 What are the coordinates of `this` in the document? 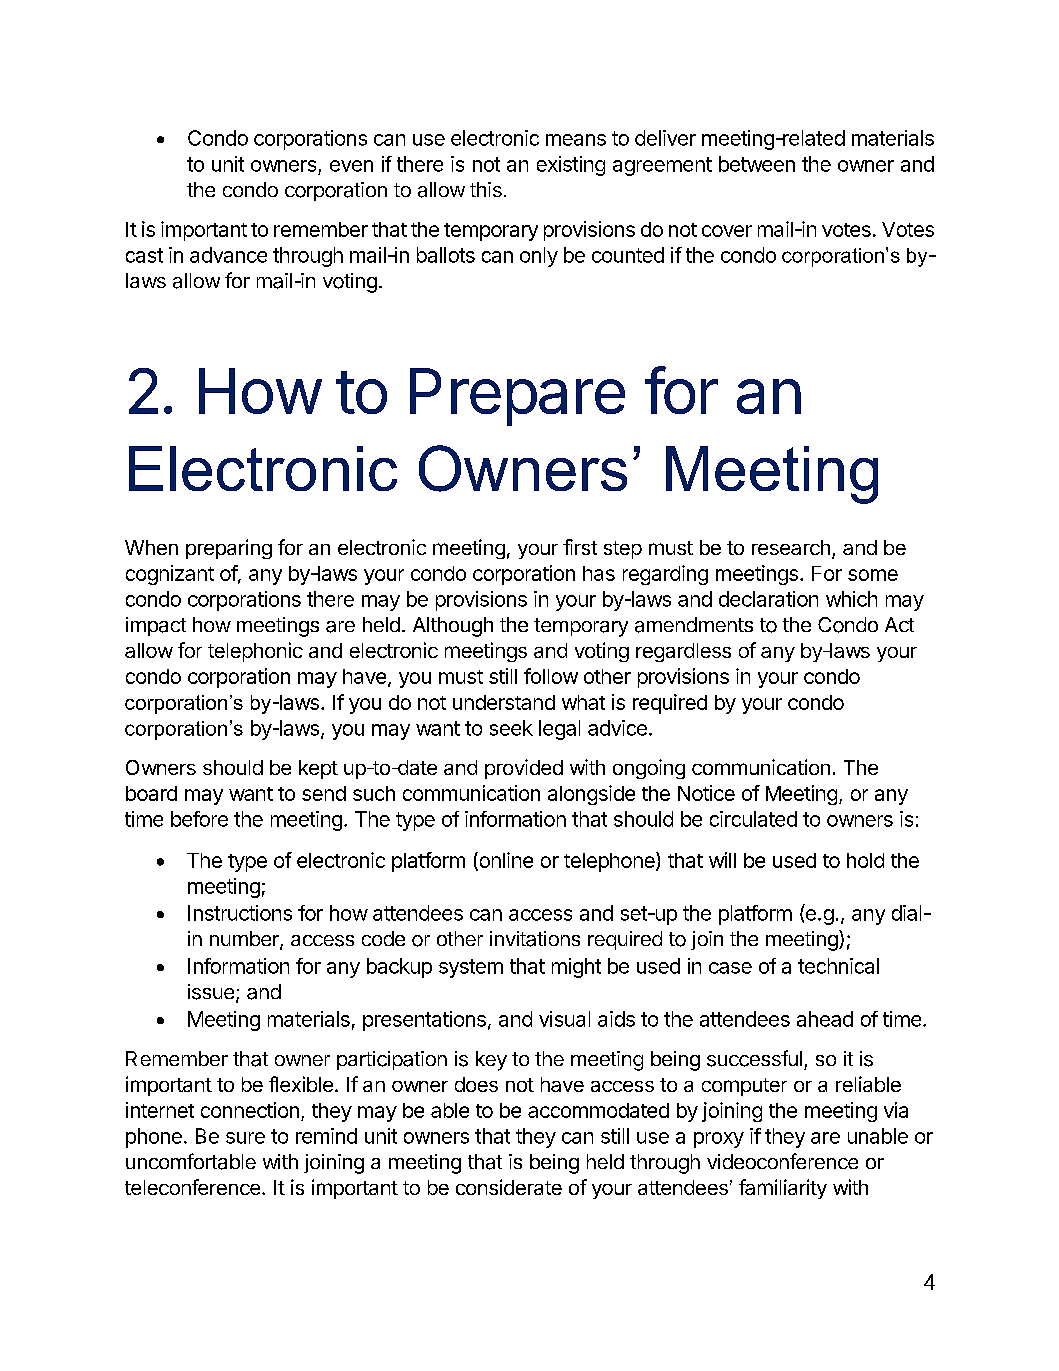 It's located at (486, 189).
